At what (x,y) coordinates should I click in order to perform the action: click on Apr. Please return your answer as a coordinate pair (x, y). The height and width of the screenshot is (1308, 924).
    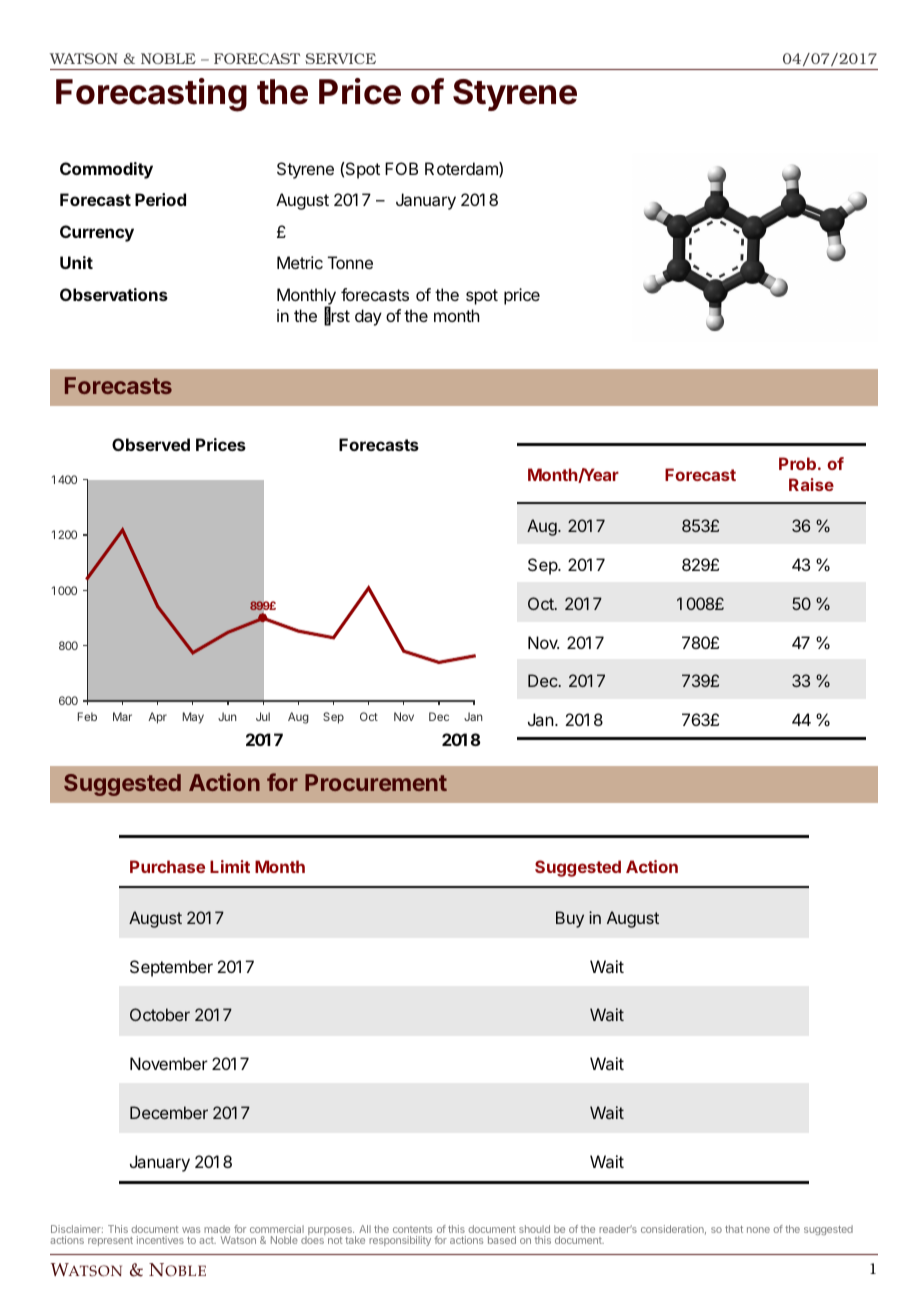
    Looking at the image, I should click on (157, 718).
